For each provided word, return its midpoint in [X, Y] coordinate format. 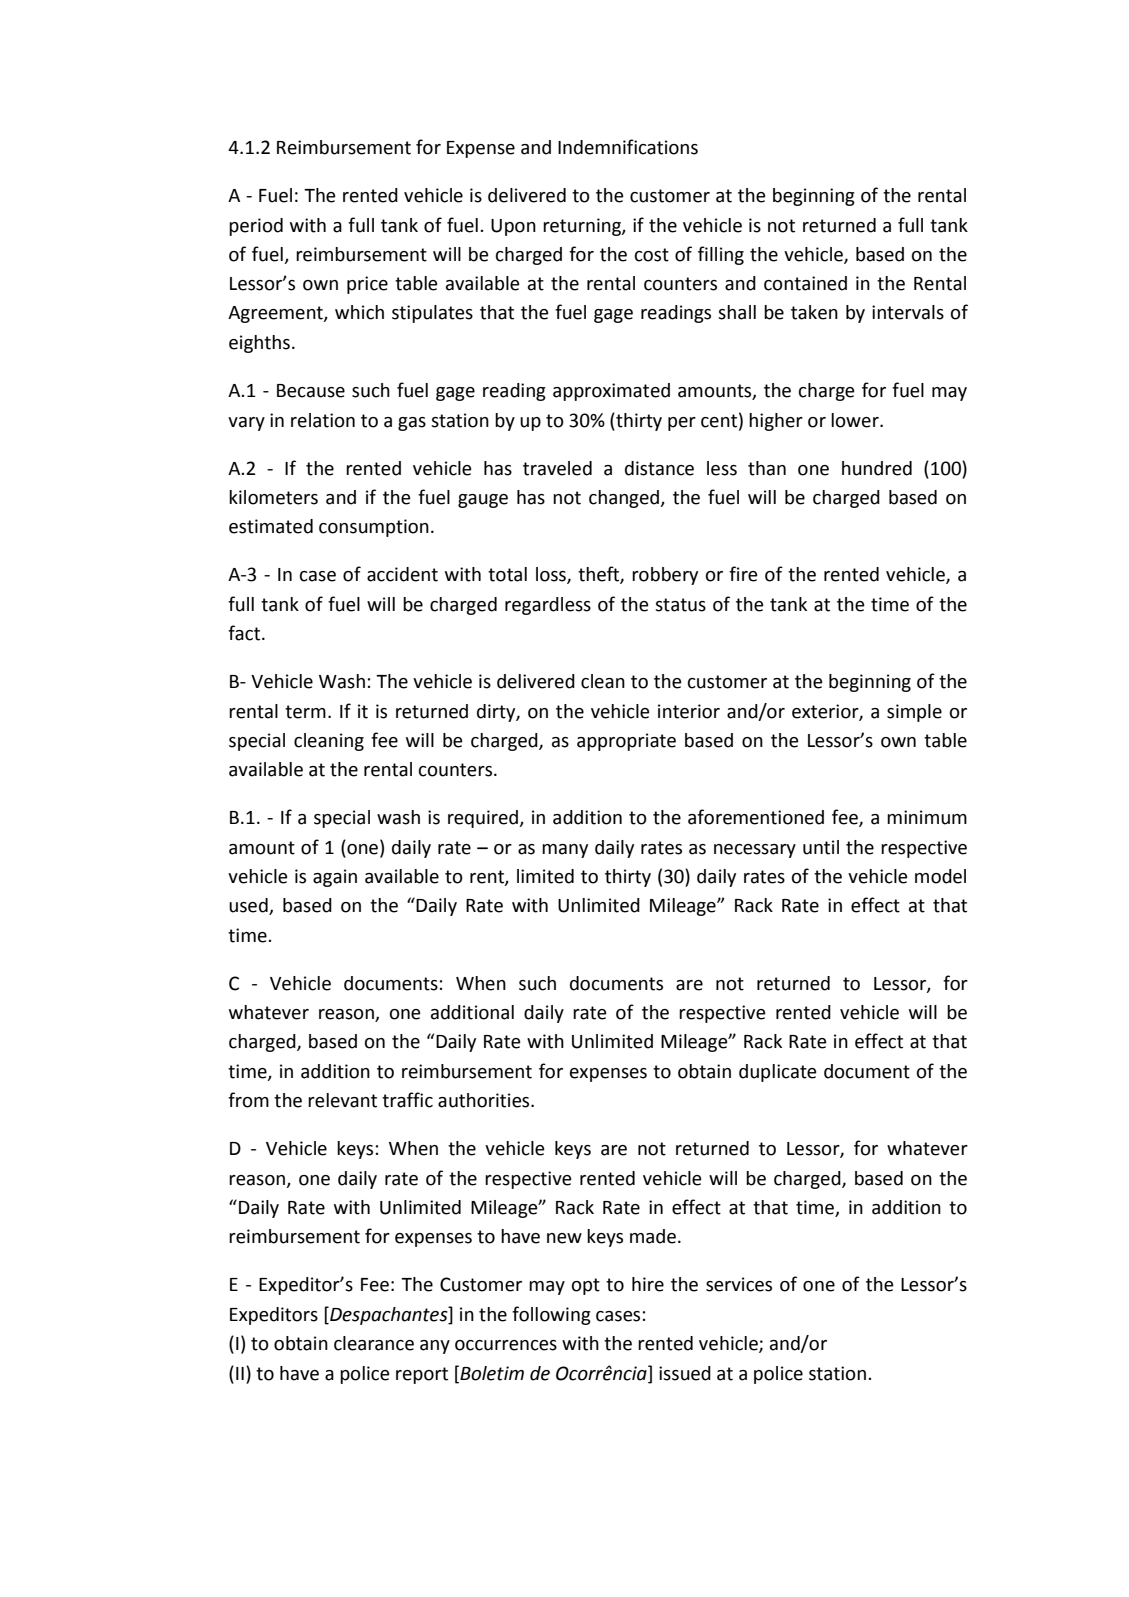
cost [652, 255]
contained [805, 283]
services [739, 1284]
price [367, 285]
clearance [374, 1343]
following [551, 1315]
